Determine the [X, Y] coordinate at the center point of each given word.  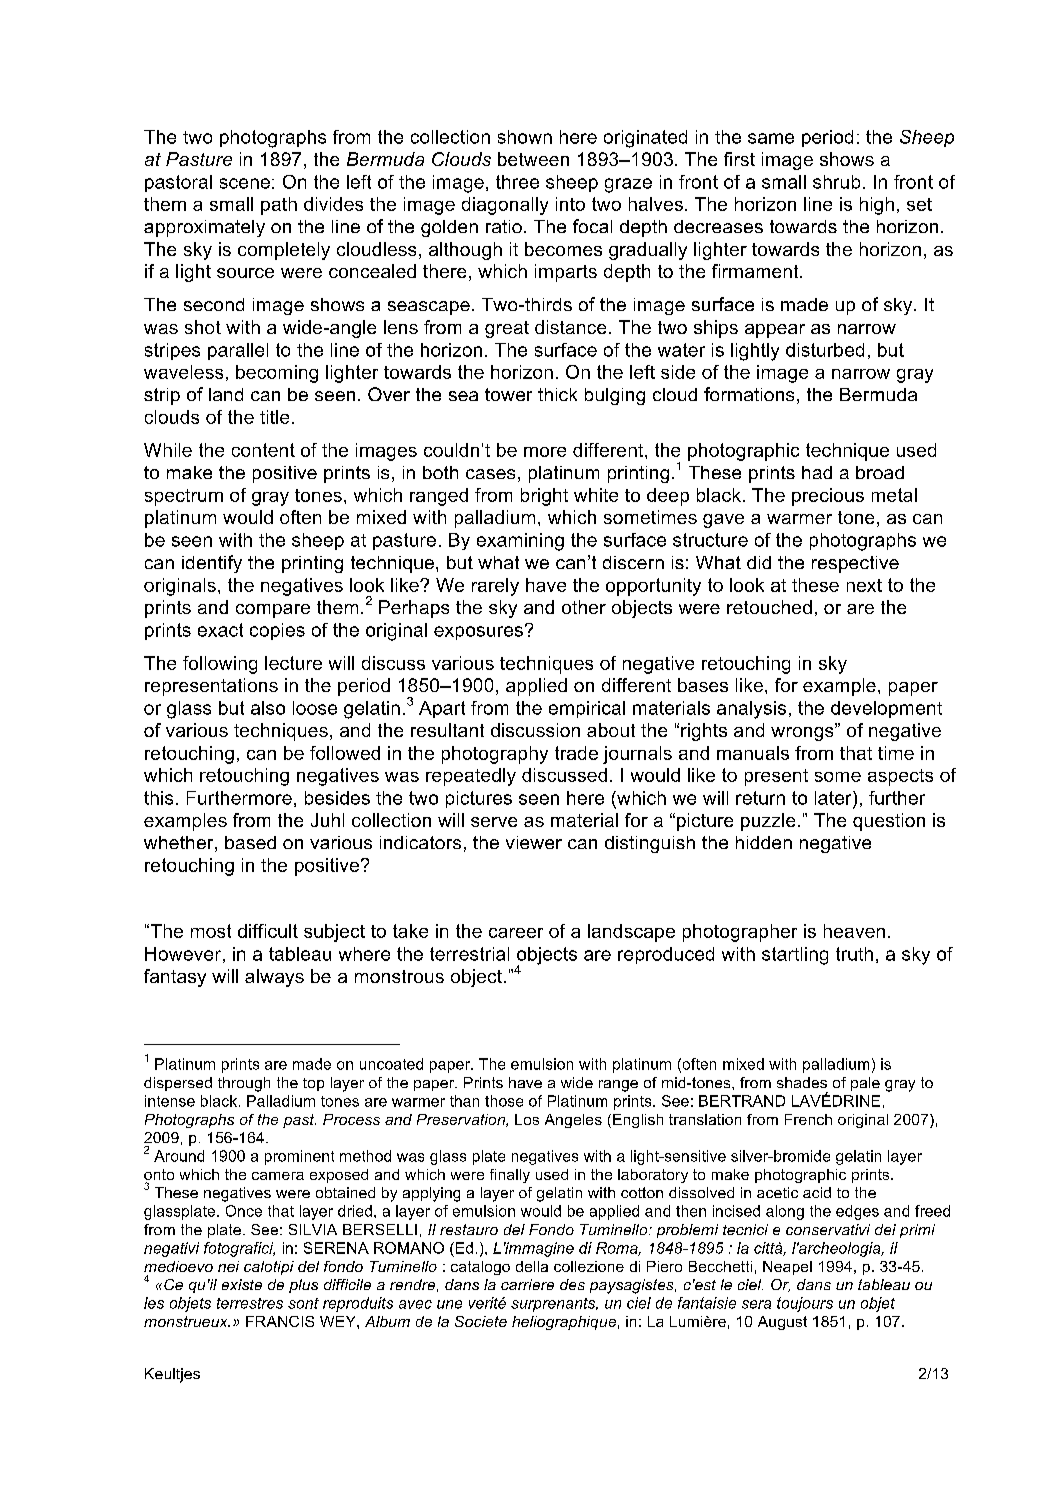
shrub [836, 182]
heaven [854, 931]
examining [520, 542]
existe [242, 1284]
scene [245, 183]
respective [855, 564]
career [516, 933]
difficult [268, 931]
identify [212, 564]
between [533, 159]
